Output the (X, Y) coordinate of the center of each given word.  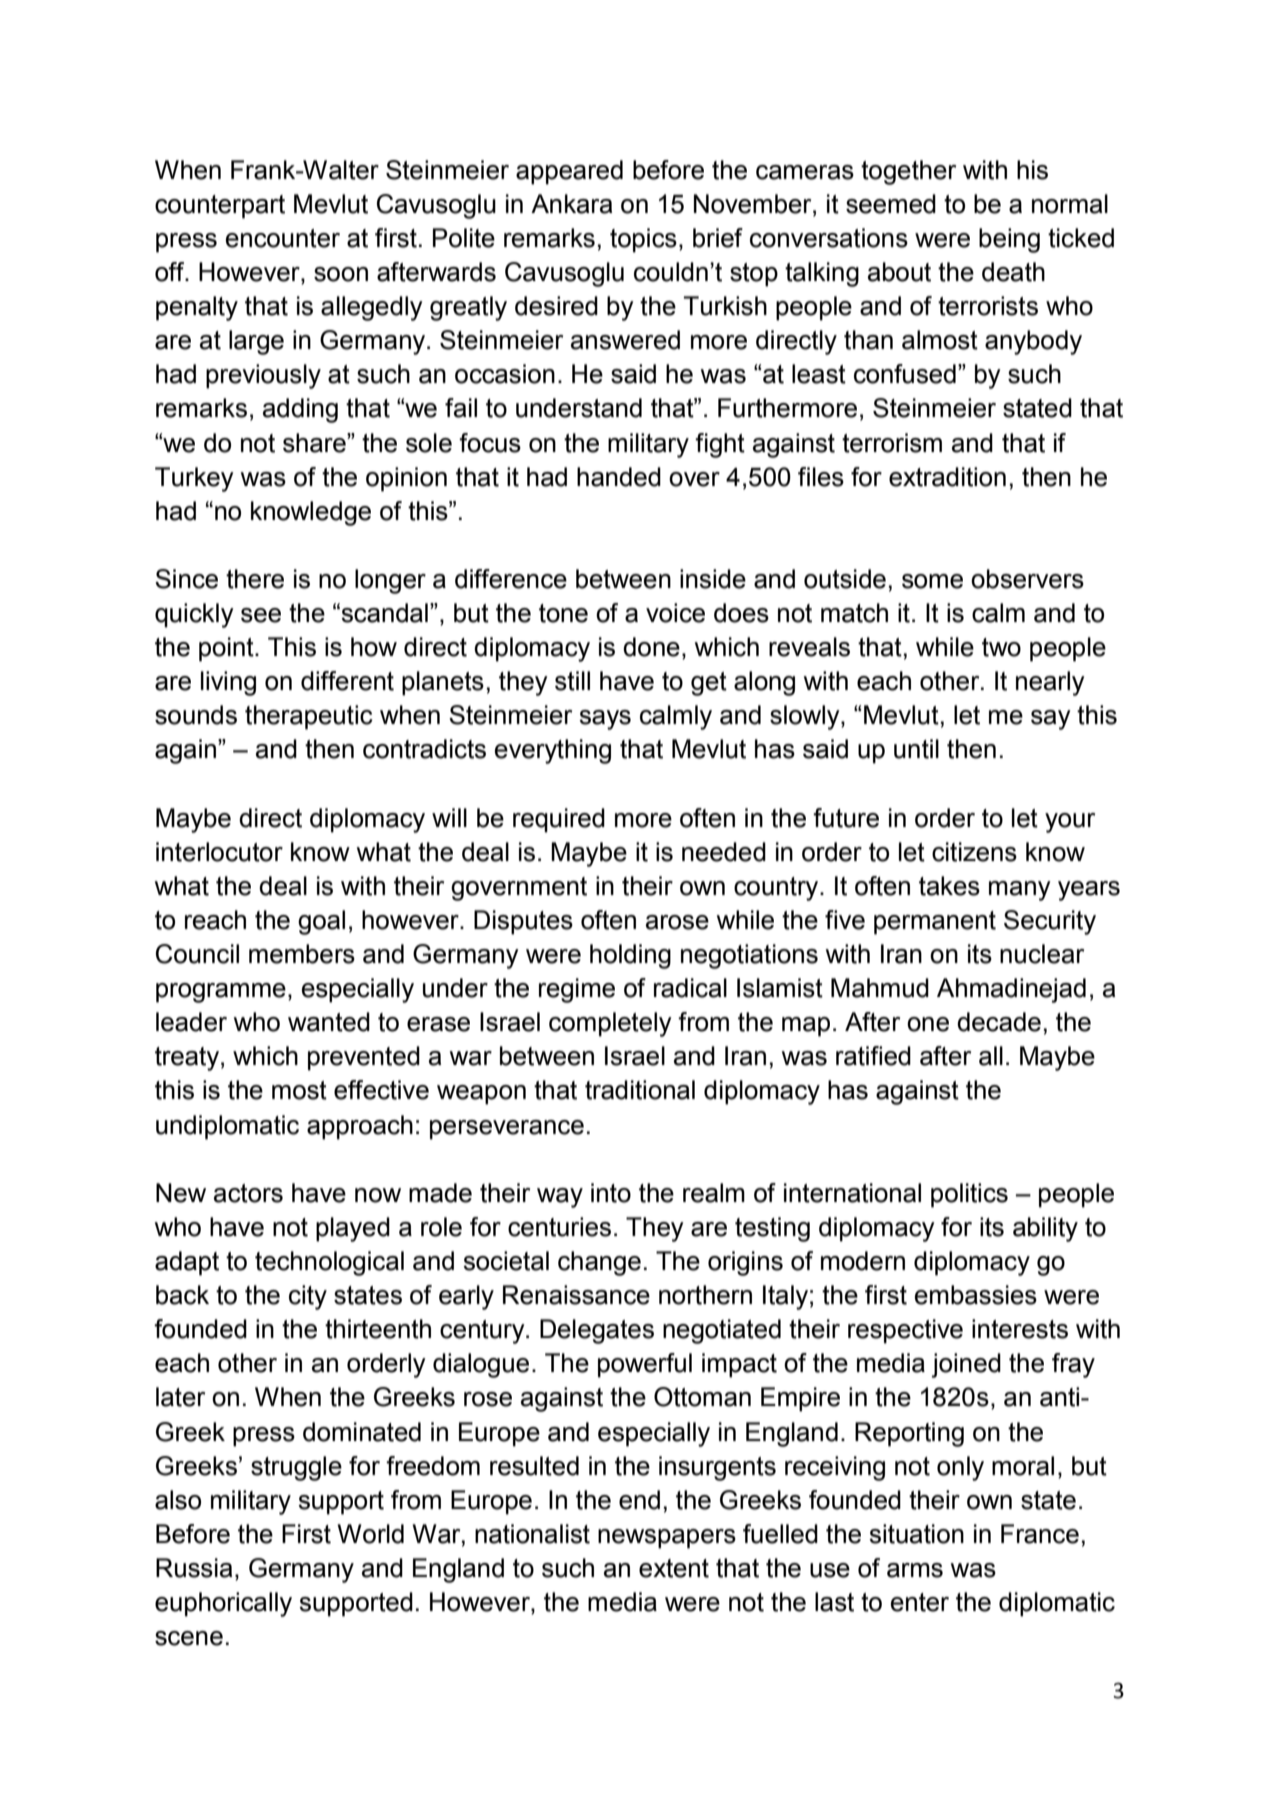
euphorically (223, 1604)
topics (643, 240)
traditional (640, 1090)
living (228, 683)
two (1001, 647)
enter (920, 1602)
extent (674, 1568)
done (651, 647)
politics (969, 1195)
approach (360, 1127)
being (1009, 240)
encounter (283, 238)
